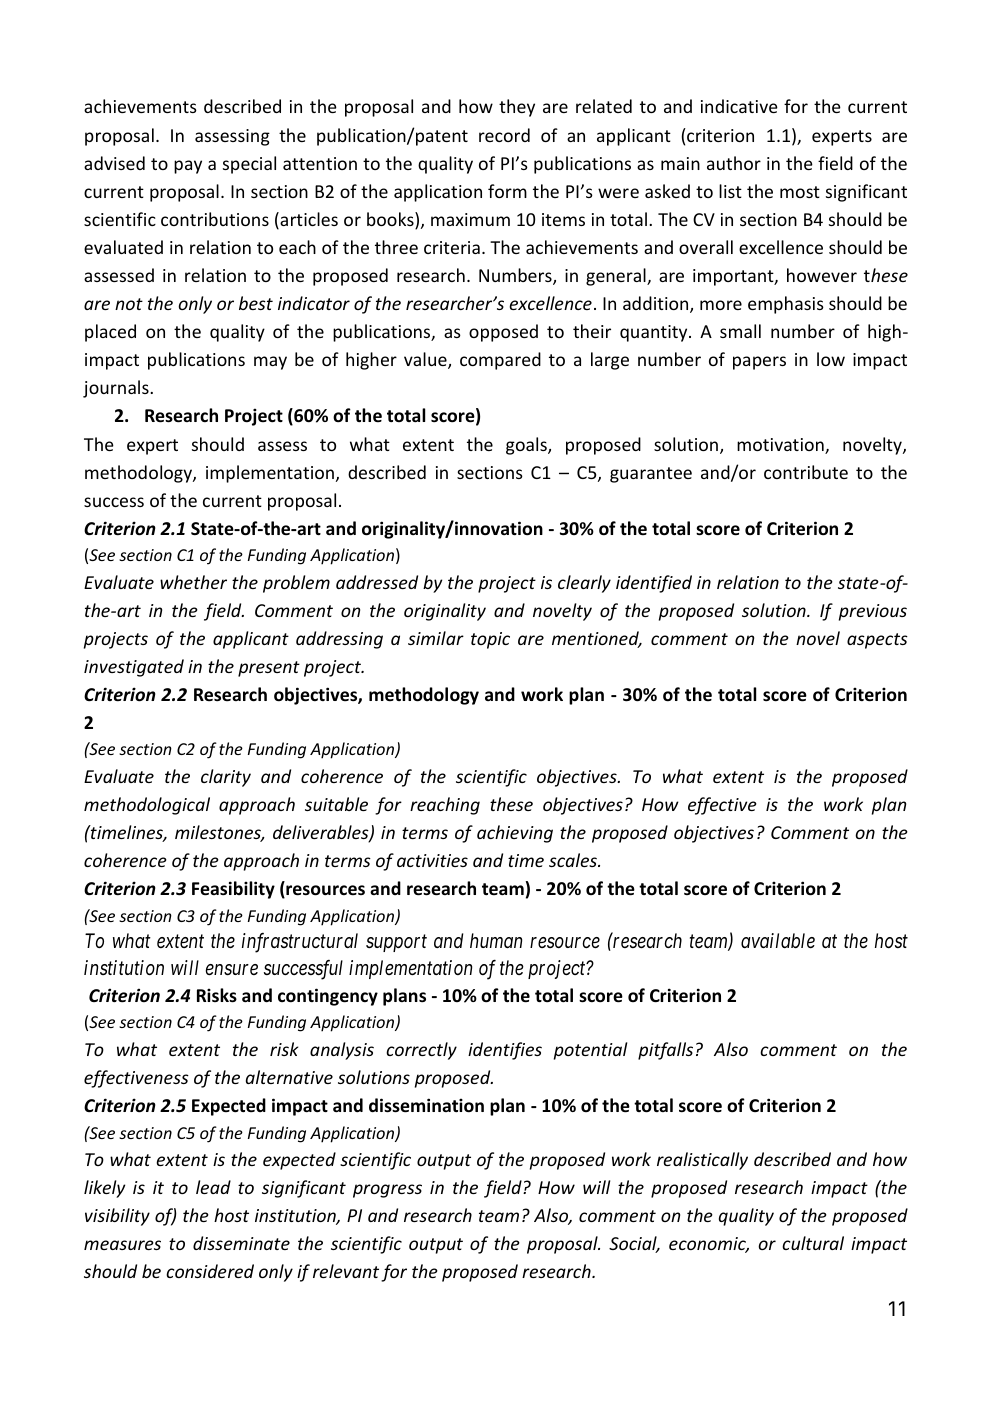  I want to click on investigated, so click(134, 668).
